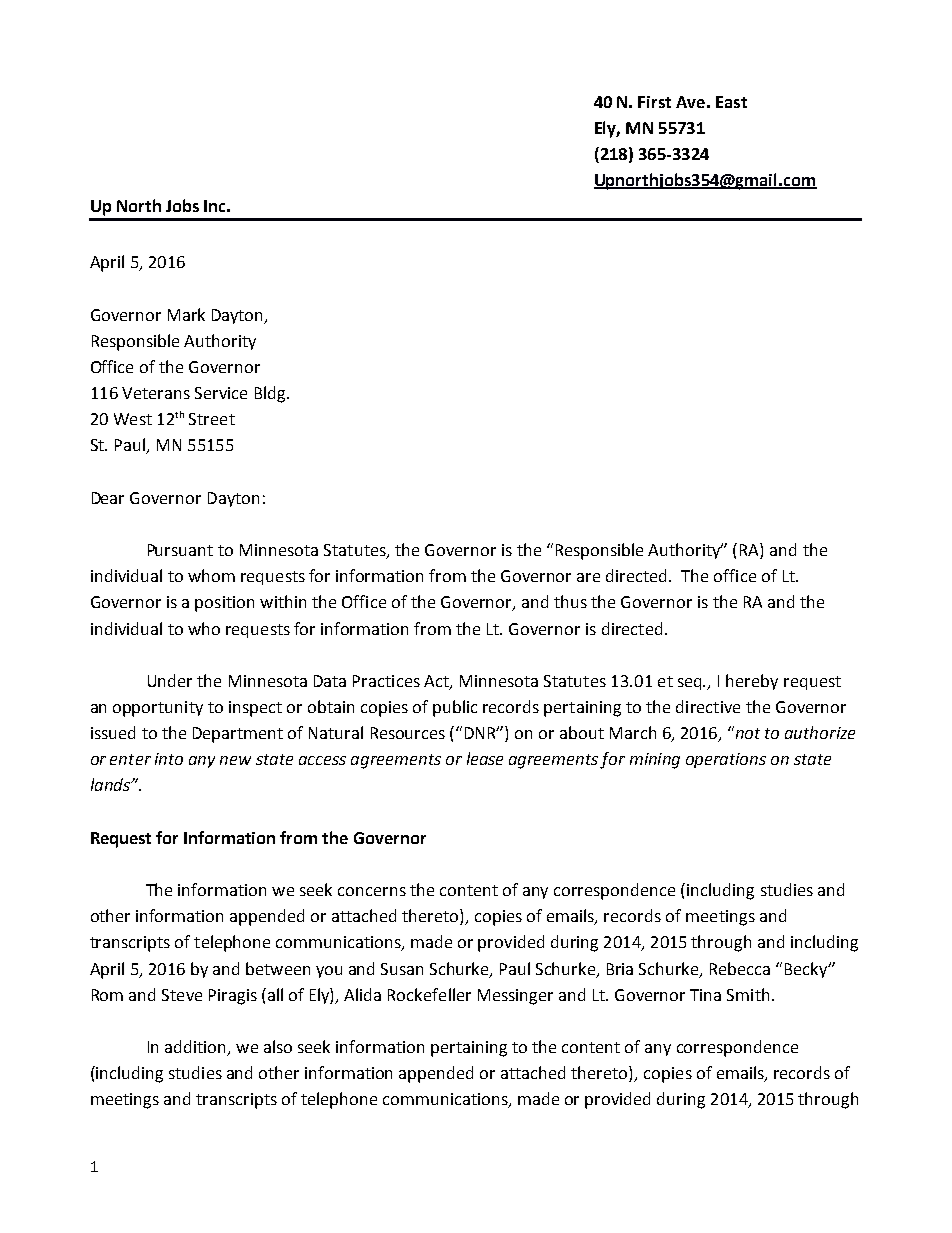 The image size is (952, 1233). I want to click on Bldg, so click(271, 394).
